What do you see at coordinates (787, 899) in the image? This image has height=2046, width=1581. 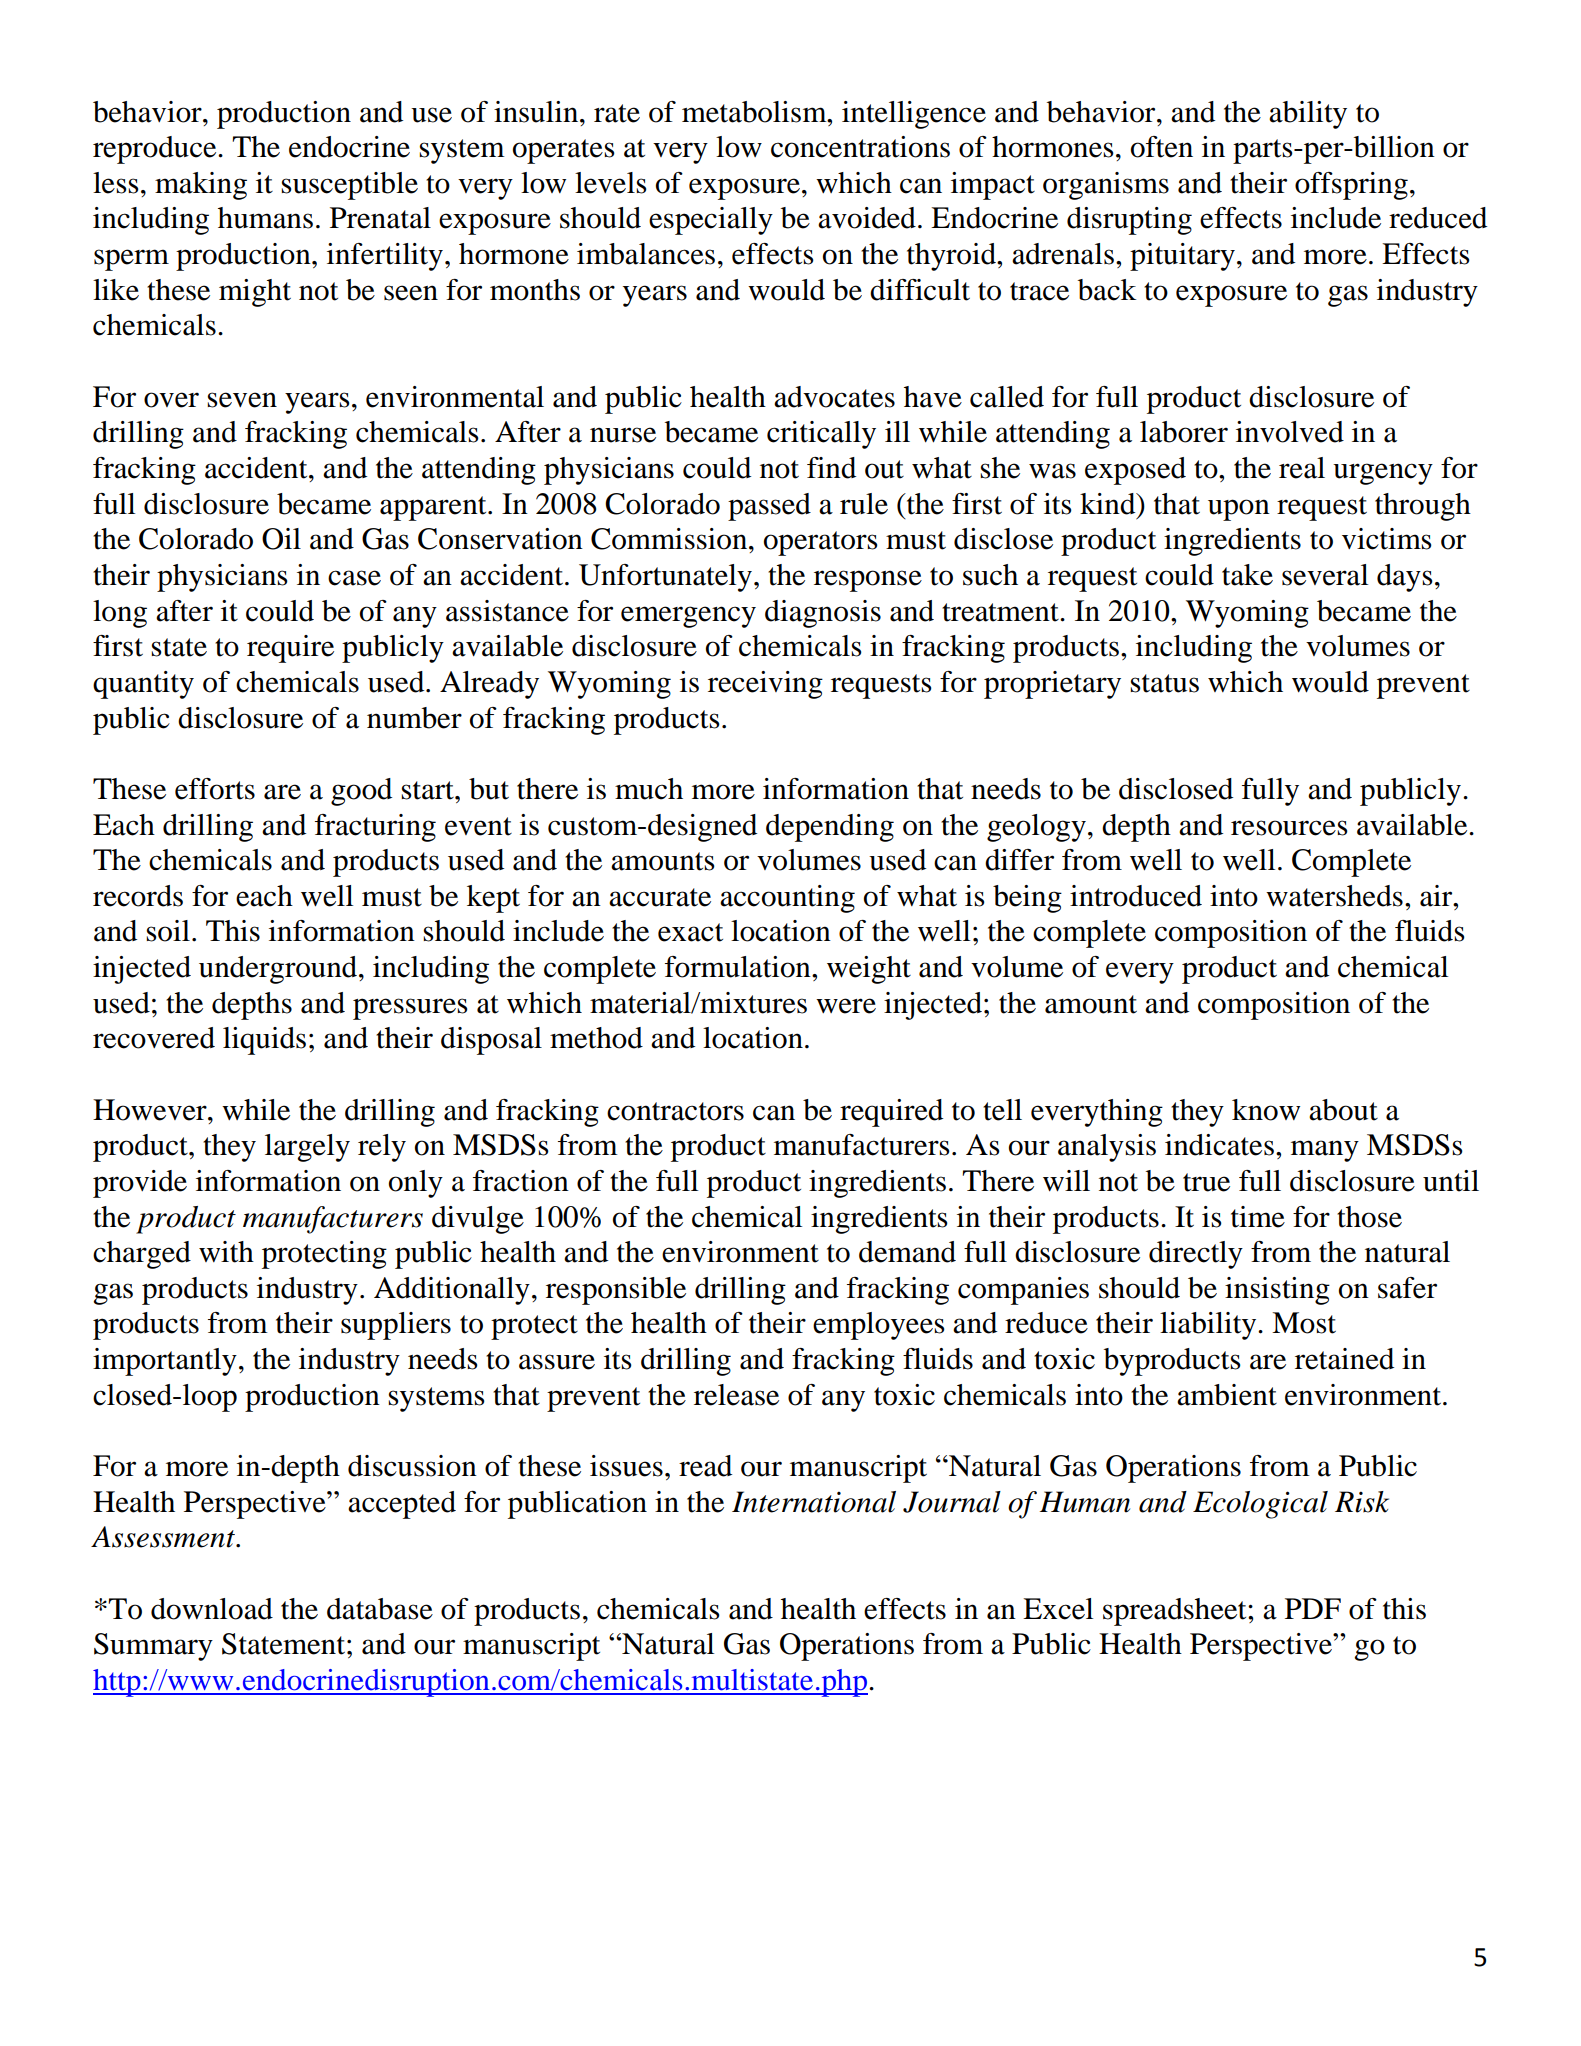 I see `accounting` at bounding box center [787, 899].
